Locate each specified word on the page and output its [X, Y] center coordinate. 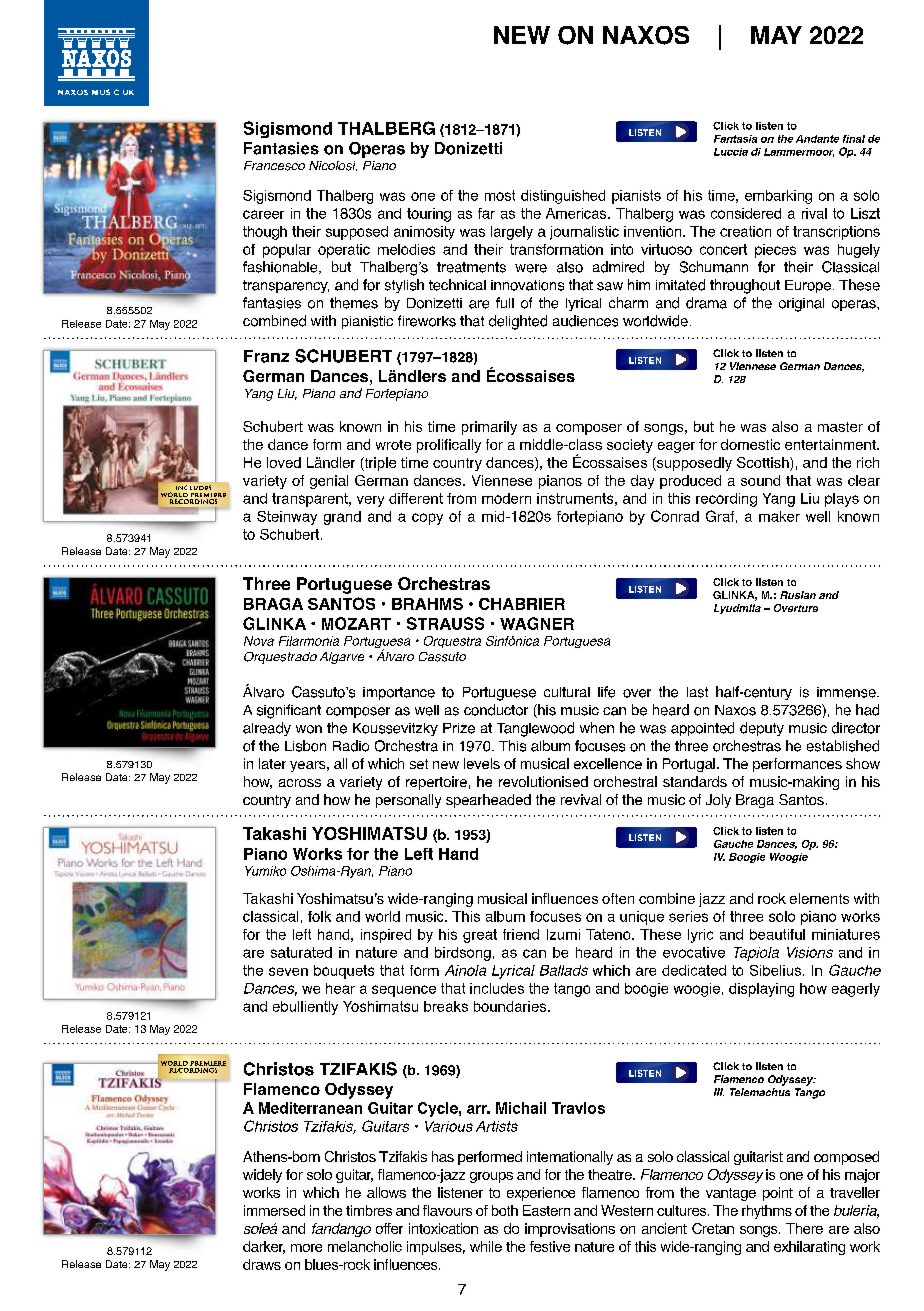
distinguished [563, 197]
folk [319, 916]
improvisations [570, 1230]
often [618, 898]
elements [819, 898]
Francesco [274, 166]
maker [779, 516]
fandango [341, 1230]
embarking [778, 197]
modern [506, 498]
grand [342, 518]
